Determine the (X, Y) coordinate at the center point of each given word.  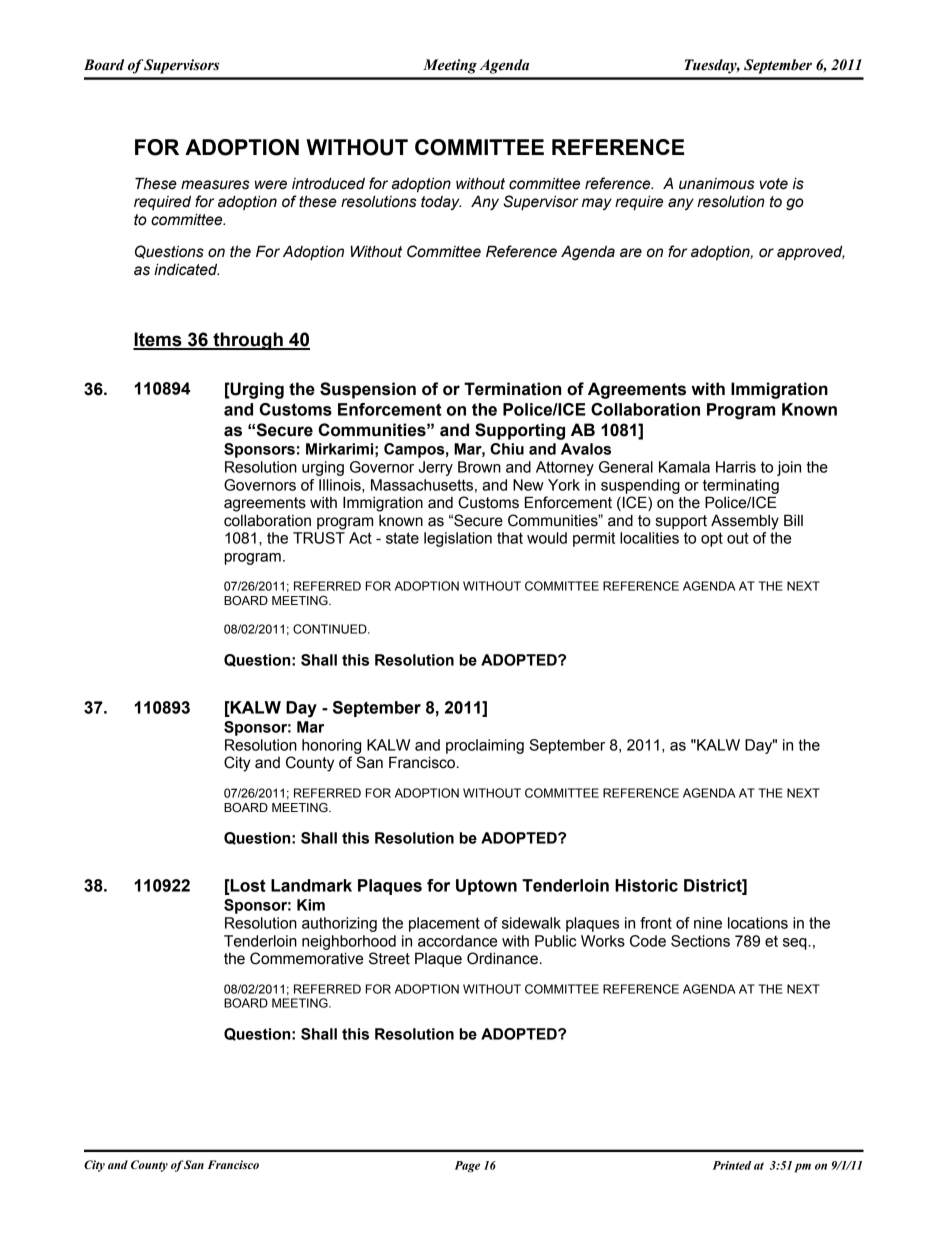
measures (215, 185)
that (510, 538)
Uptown (486, 887)
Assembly (745, 522)
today (441, 203)
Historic (646, 885)
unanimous (717, 184)
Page (467, 1167)
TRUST (319, 538)
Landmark (311, 885)
